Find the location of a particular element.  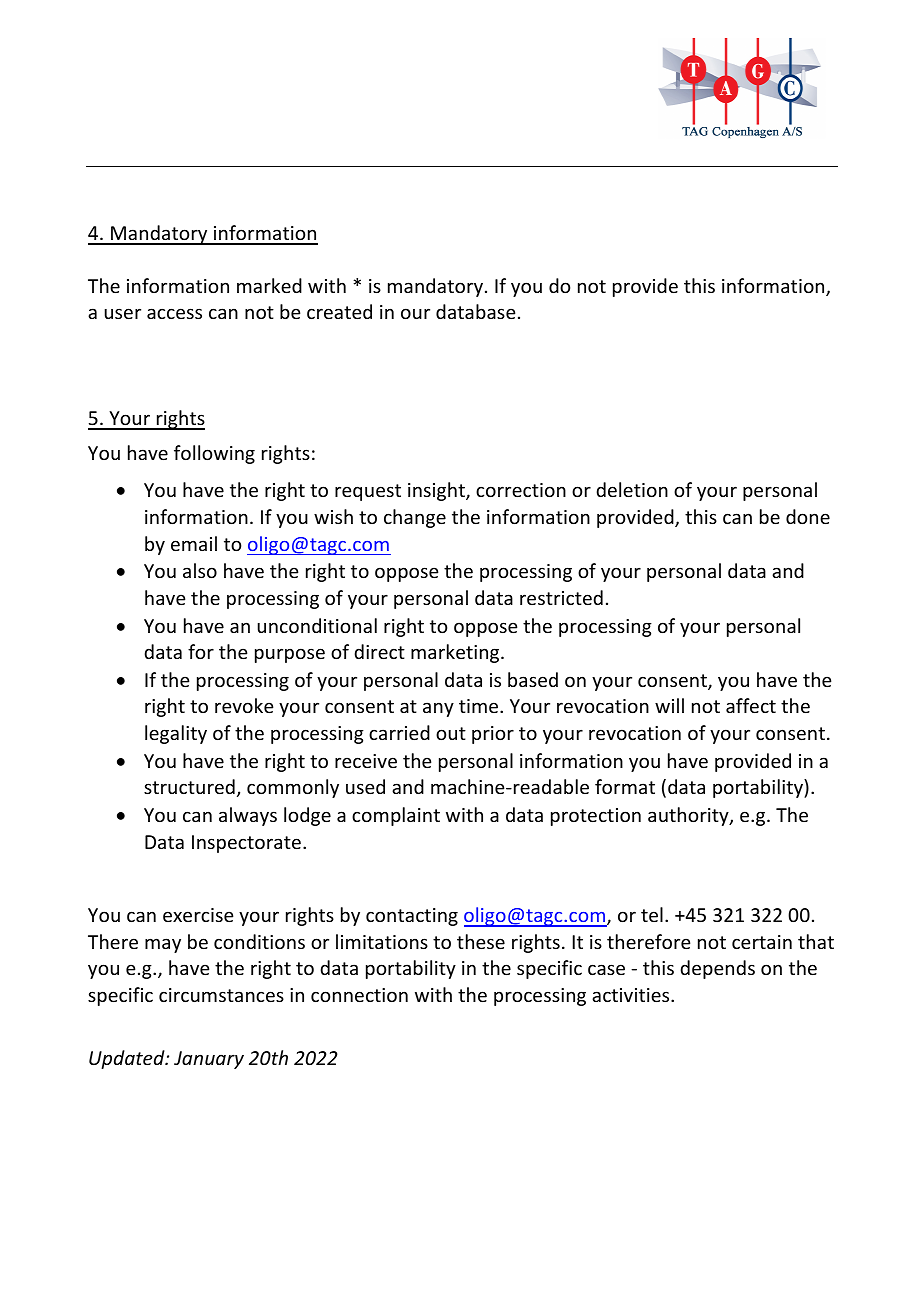

change is located at coordinates (415, 518).
